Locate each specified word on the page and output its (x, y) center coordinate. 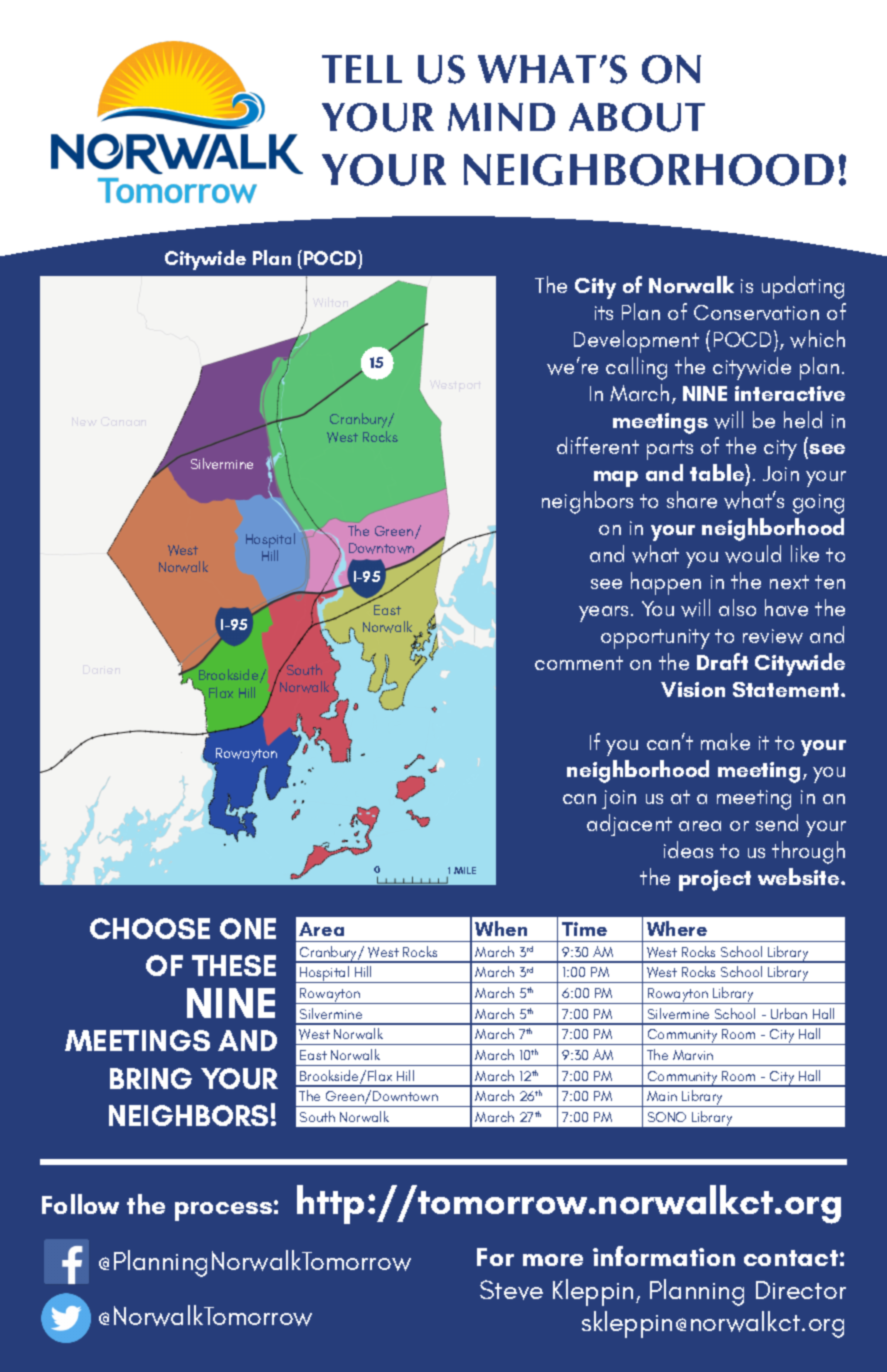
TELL (362, 69)
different (598, 445)
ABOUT (637, 117)
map (616, 479)
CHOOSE (150, 928)
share (692, 499)
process (223, 1211)
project (715, 880)
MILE (465, 870)
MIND (501, 117)
